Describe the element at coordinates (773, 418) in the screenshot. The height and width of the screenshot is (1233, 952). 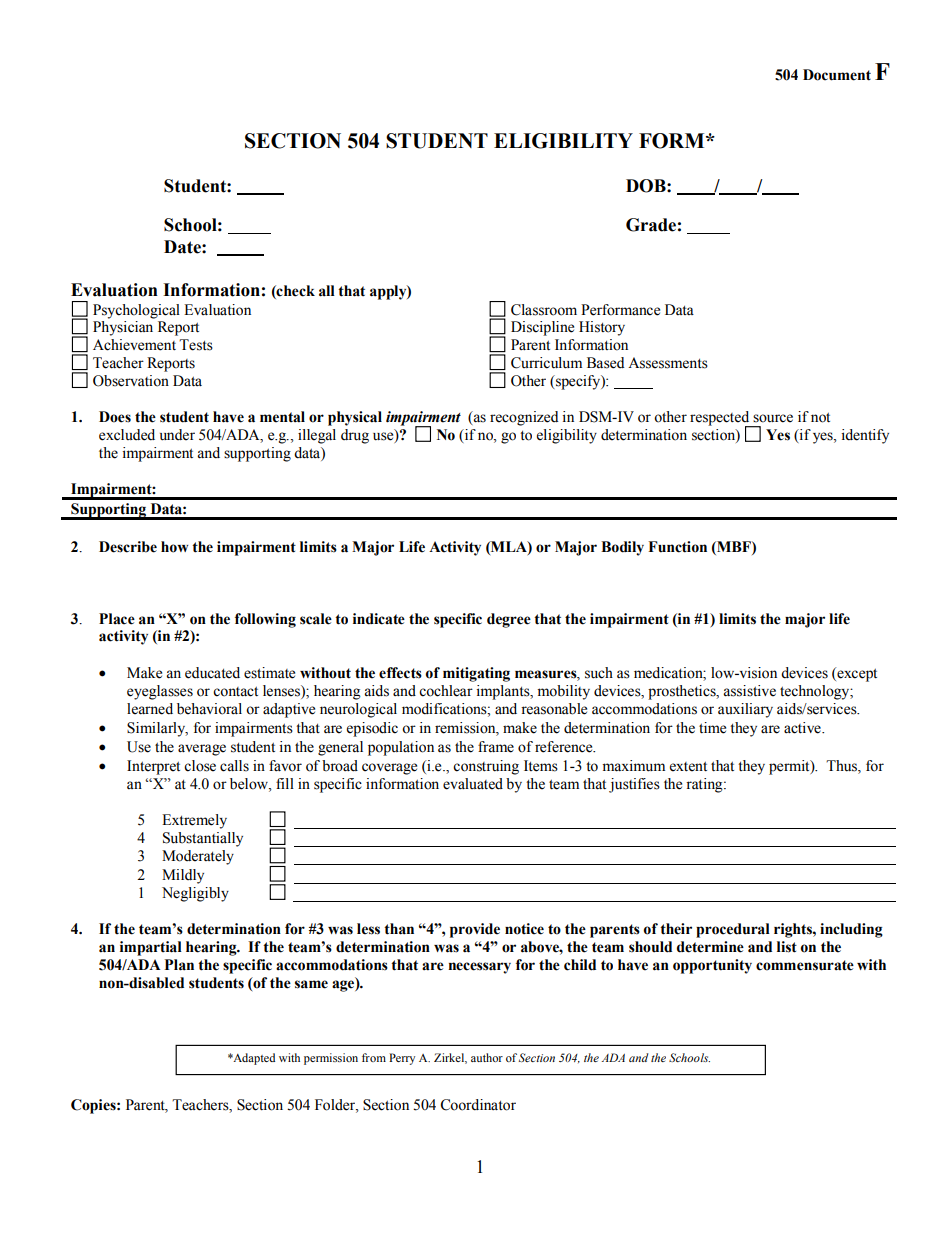
I see `source` at that location.
